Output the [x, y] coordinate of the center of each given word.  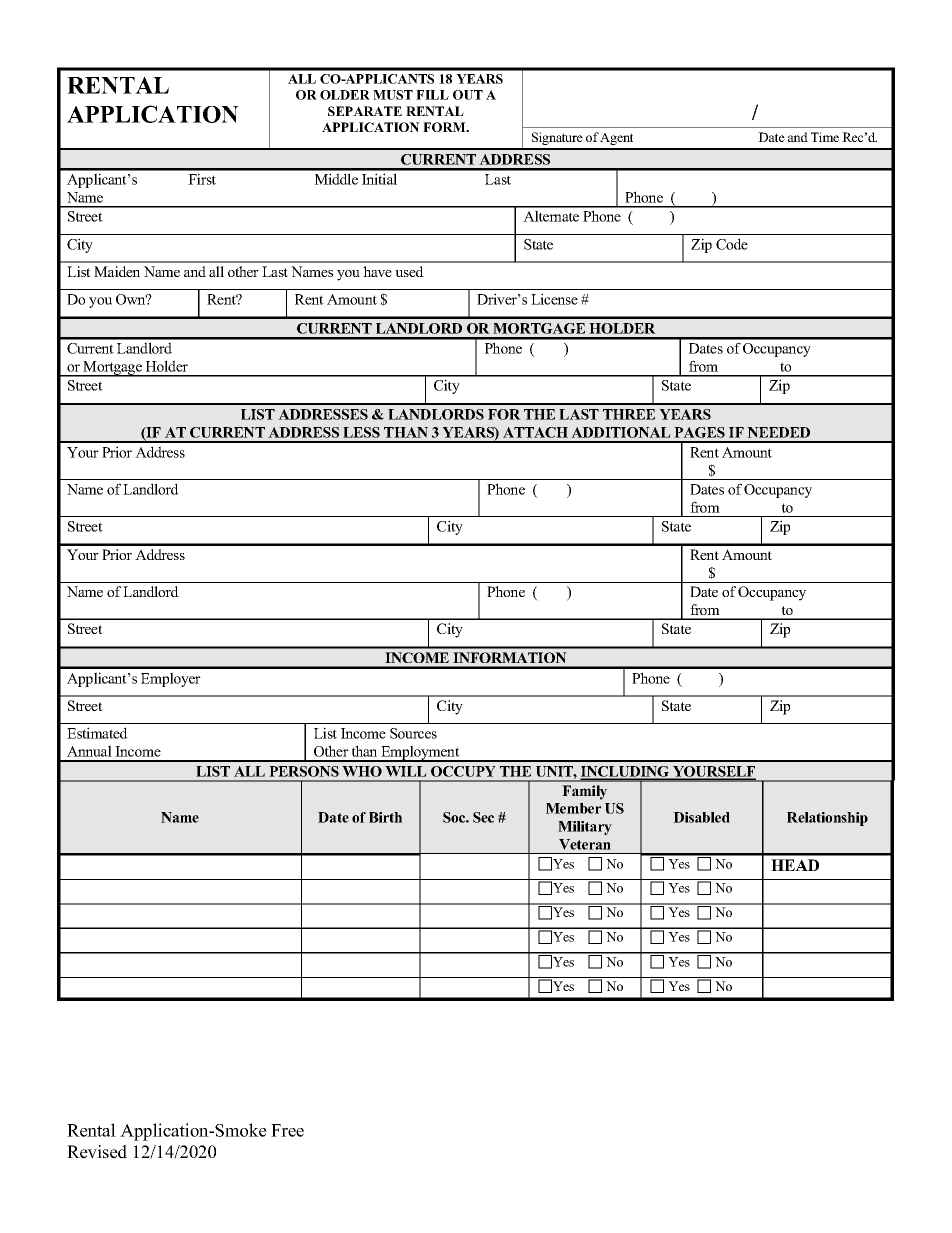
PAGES [699, 432]
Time [825, 137]
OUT [468, 95]
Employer [171, 679]
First [202, 179]
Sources [413, 733]
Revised [97, 1152]
